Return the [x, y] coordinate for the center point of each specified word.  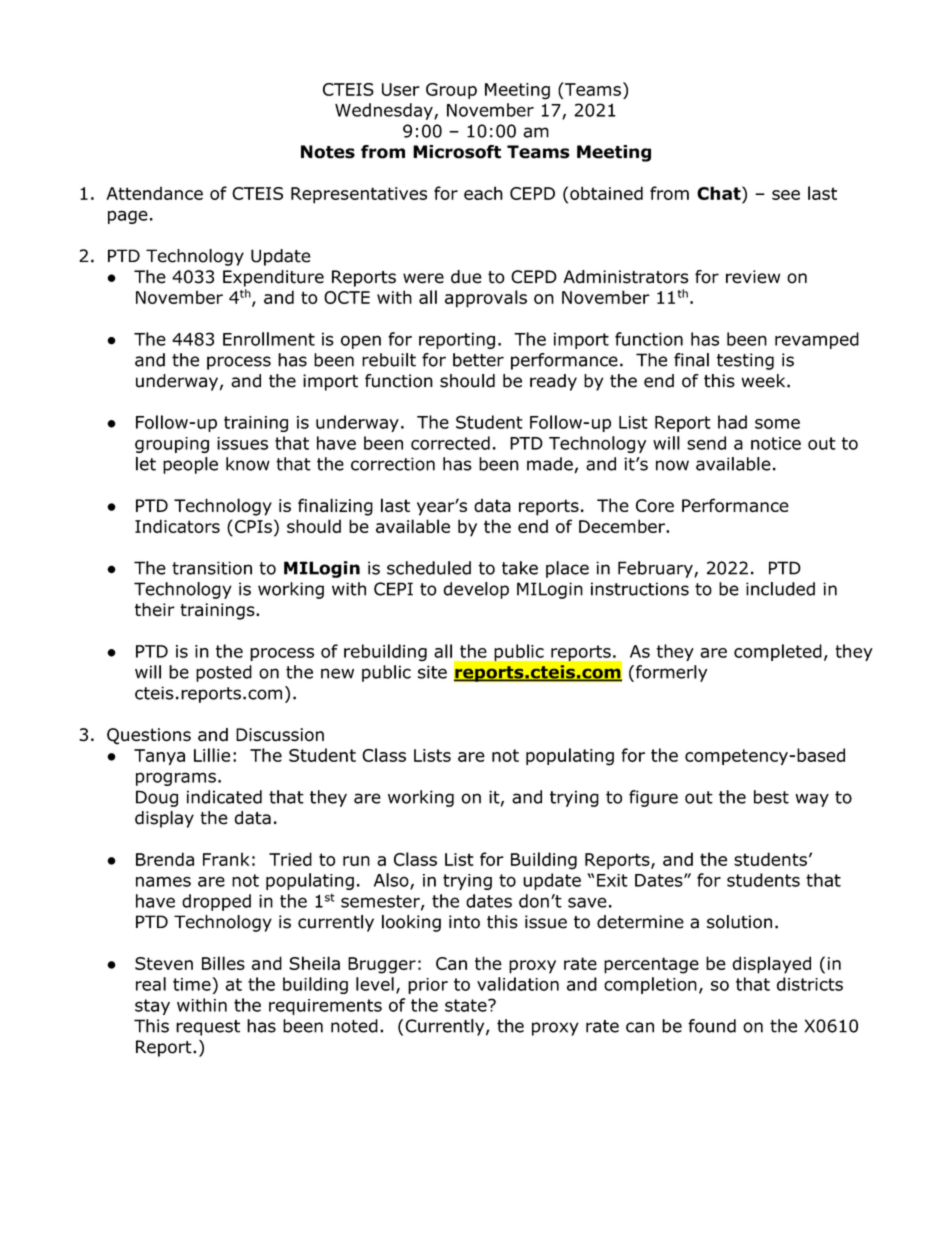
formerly [670, 673]
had [732, 422]
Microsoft [457, 152]
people [190, 465]
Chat [720, 193]
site [432, 672]
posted [224, 673]
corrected [450, 443]
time [192, 984]
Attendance [154, 193]
